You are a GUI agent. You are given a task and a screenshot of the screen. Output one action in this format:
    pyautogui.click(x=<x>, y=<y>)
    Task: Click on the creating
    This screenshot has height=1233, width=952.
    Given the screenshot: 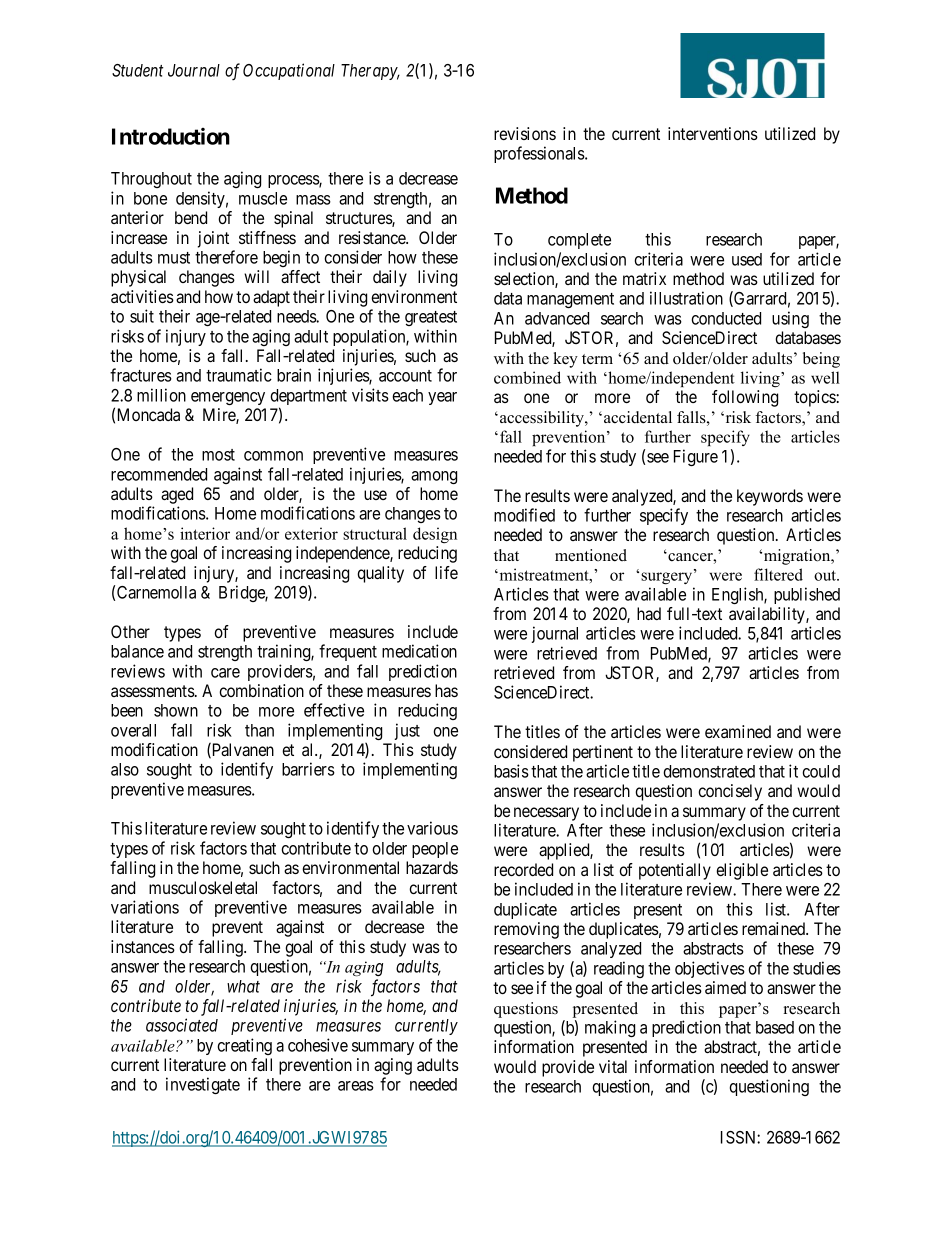 What is the action you would take?
    pyautogui.click(x=244, y=1046)
